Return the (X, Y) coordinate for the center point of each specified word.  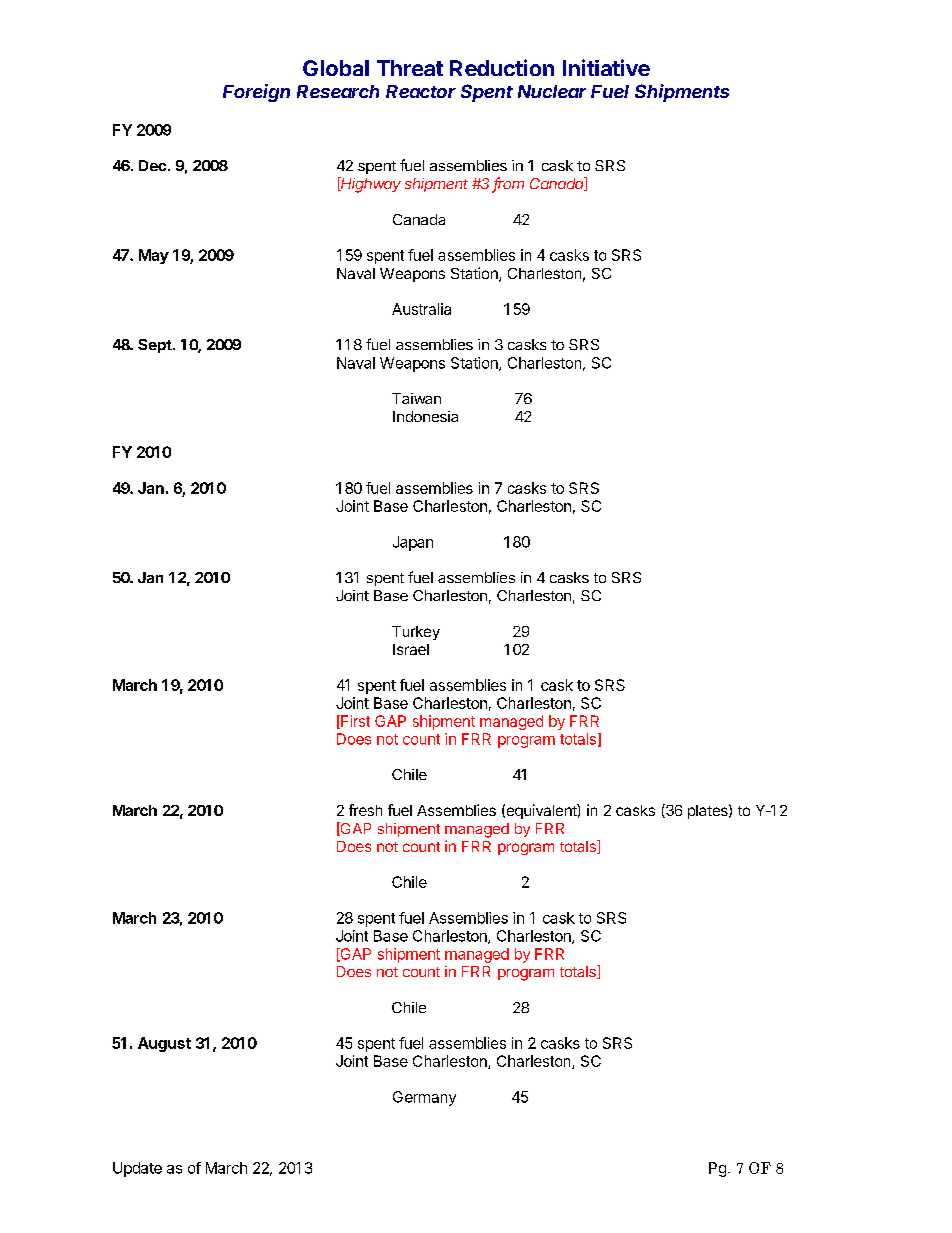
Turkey (416, 633)
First (354, 722)
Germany (424, 1098)
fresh (365, 810)
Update (137, 1169)
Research (338, 91)
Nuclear (552, 91)
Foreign (256, 93)
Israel (411, 649)
